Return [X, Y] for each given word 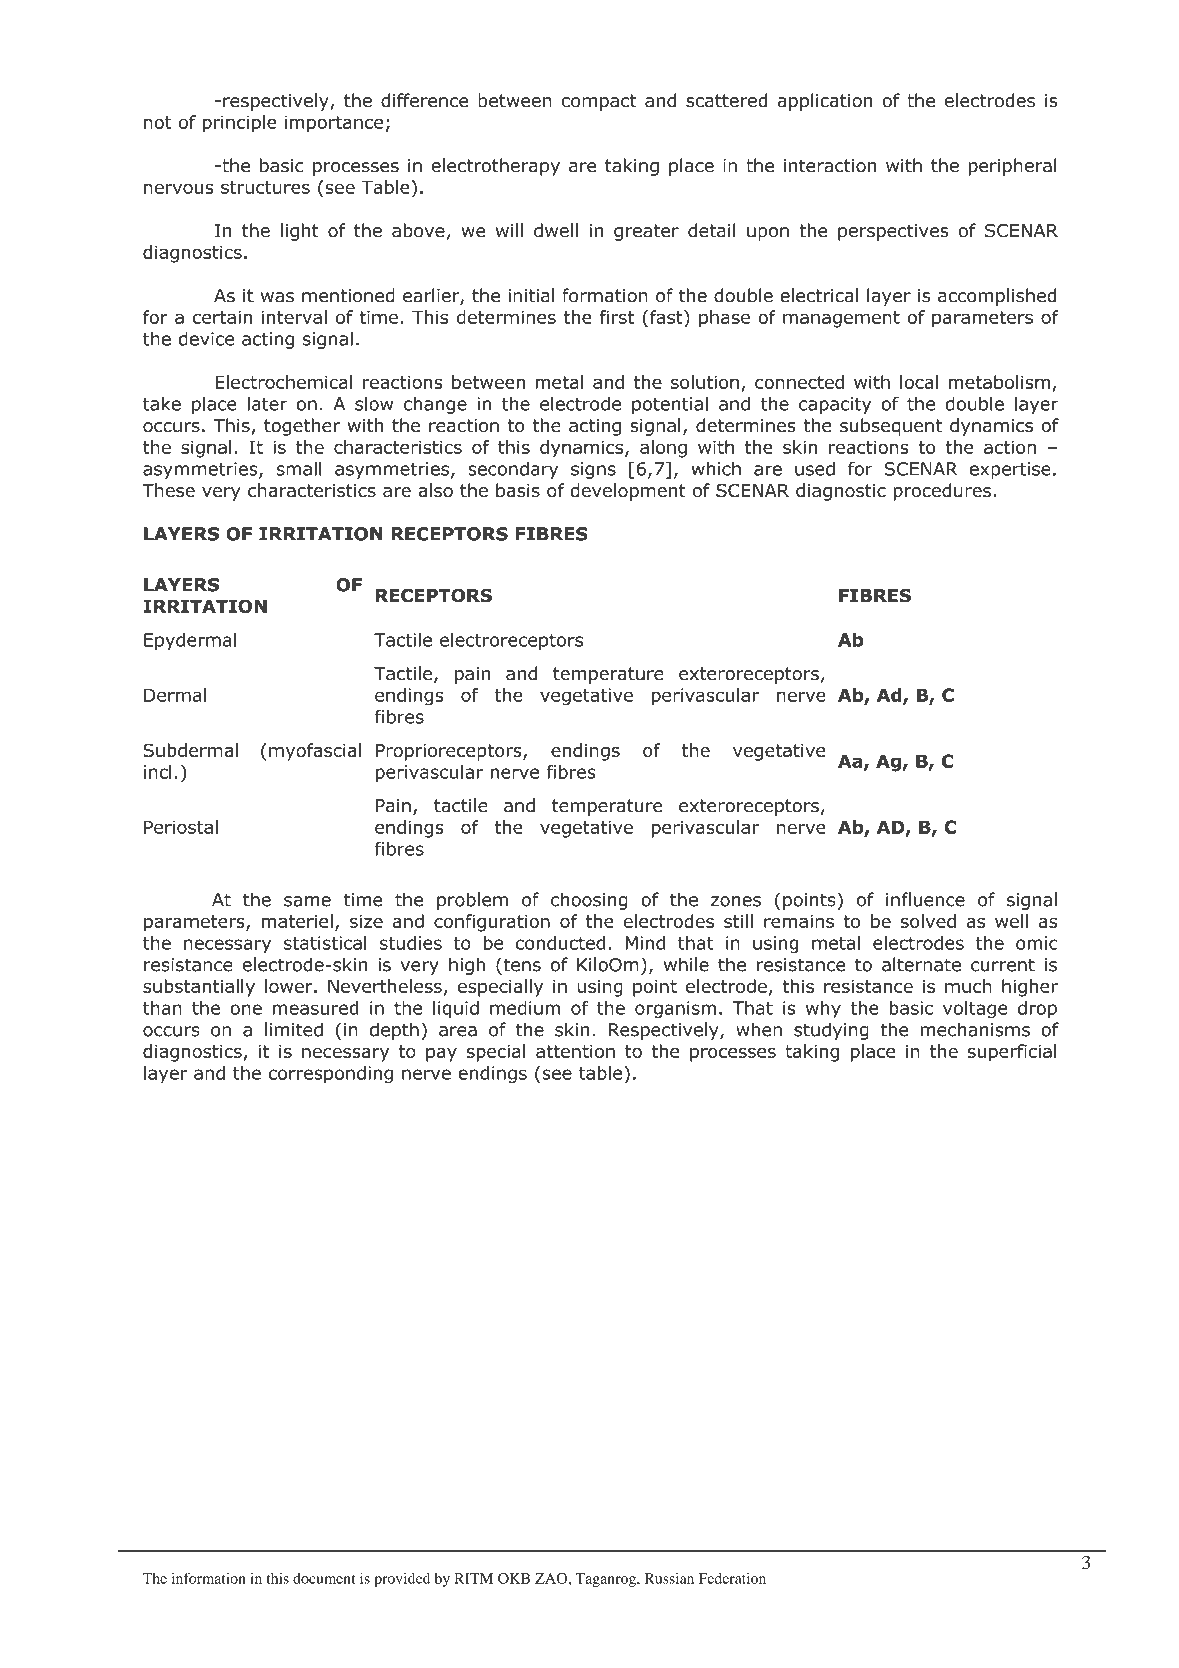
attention [575, 1051]
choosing [589, 901]
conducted [560, 943]
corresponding [330, 1075]
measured [316, 1008]
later [267, 403]
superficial [1012, 1053]
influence [925, 899]
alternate [921, 964]
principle [240, 124]
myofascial [315, 752]
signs [593, 470]
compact [599, 102]
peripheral [1013, 167]
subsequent [891, 427]
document [324, 1578]
